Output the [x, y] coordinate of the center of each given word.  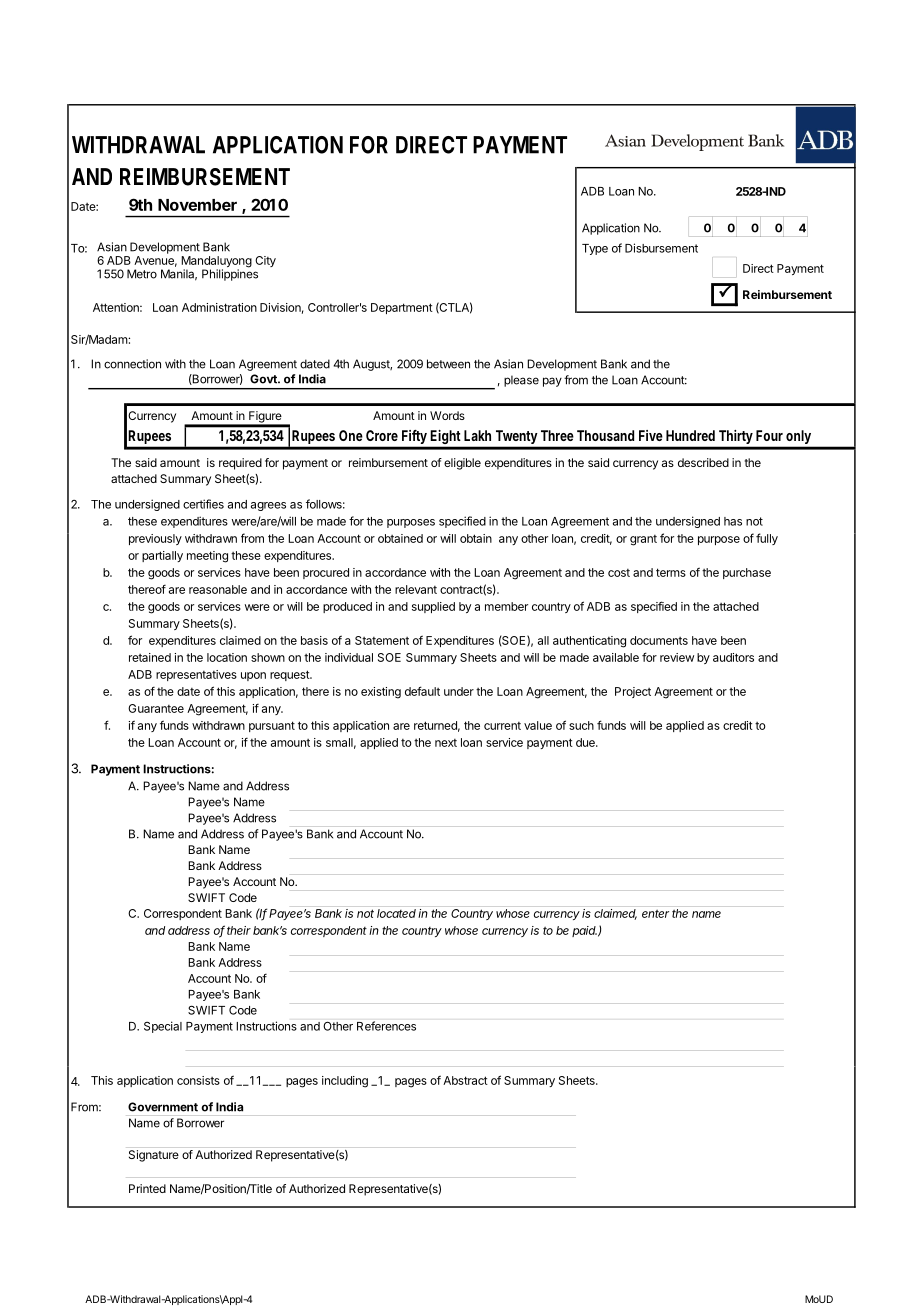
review [677, 657]
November [197, 205]
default [422, 691]
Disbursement [661, 248]
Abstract [465, 1080]
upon [253, 676]
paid [584, 931]
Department [402, 308]
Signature [154, 1156]
